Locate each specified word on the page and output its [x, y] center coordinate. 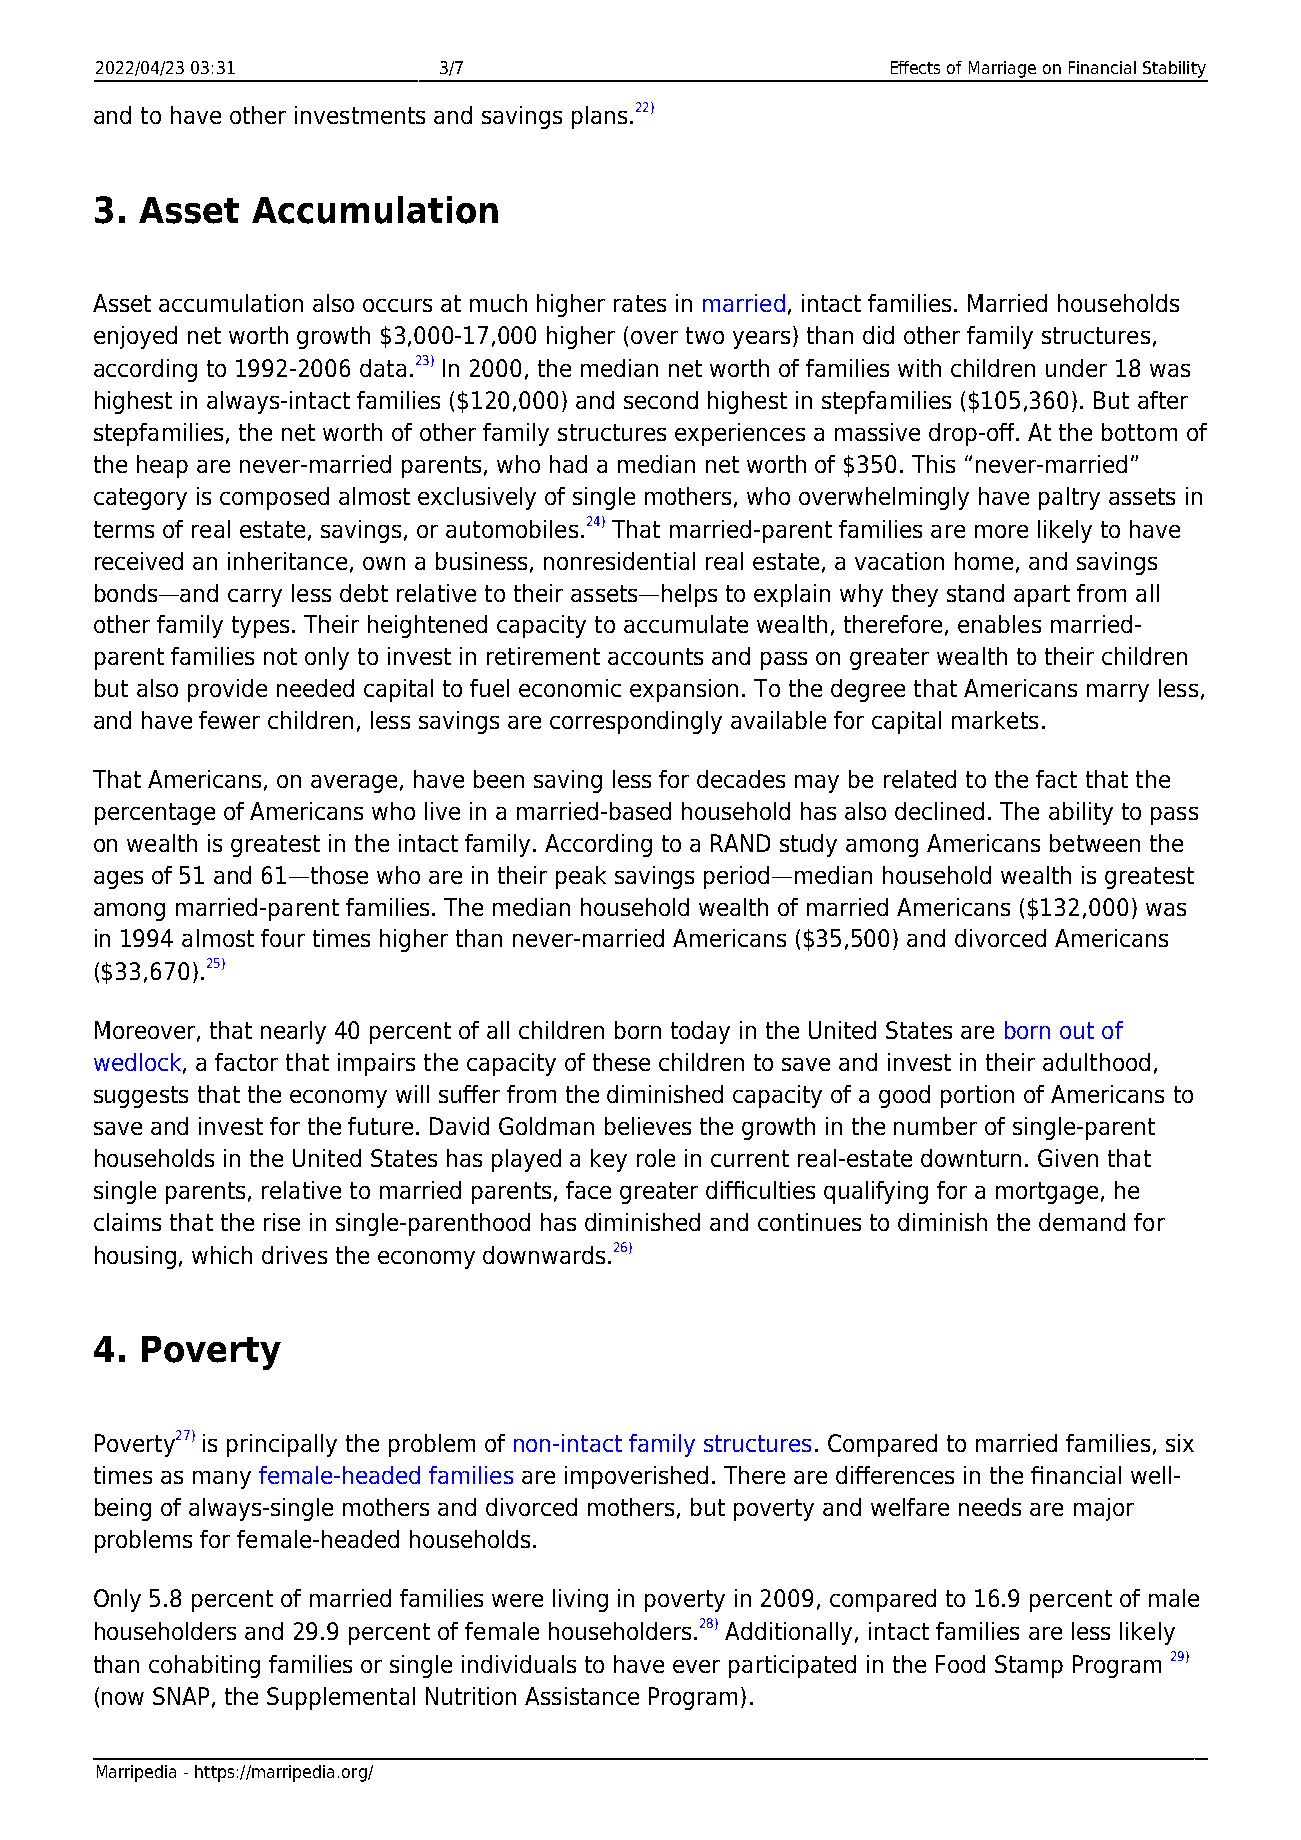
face [588, 1190]
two [705, 335]
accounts [655, 656]
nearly [293, 1032]
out [1077, 1030]
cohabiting [204, 1666]
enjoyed [135, 337]
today [700, 1032]
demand [1082, 1222]
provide [227, 690]
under [1076, 368]
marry [1118, 693]
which [222, 1255]
